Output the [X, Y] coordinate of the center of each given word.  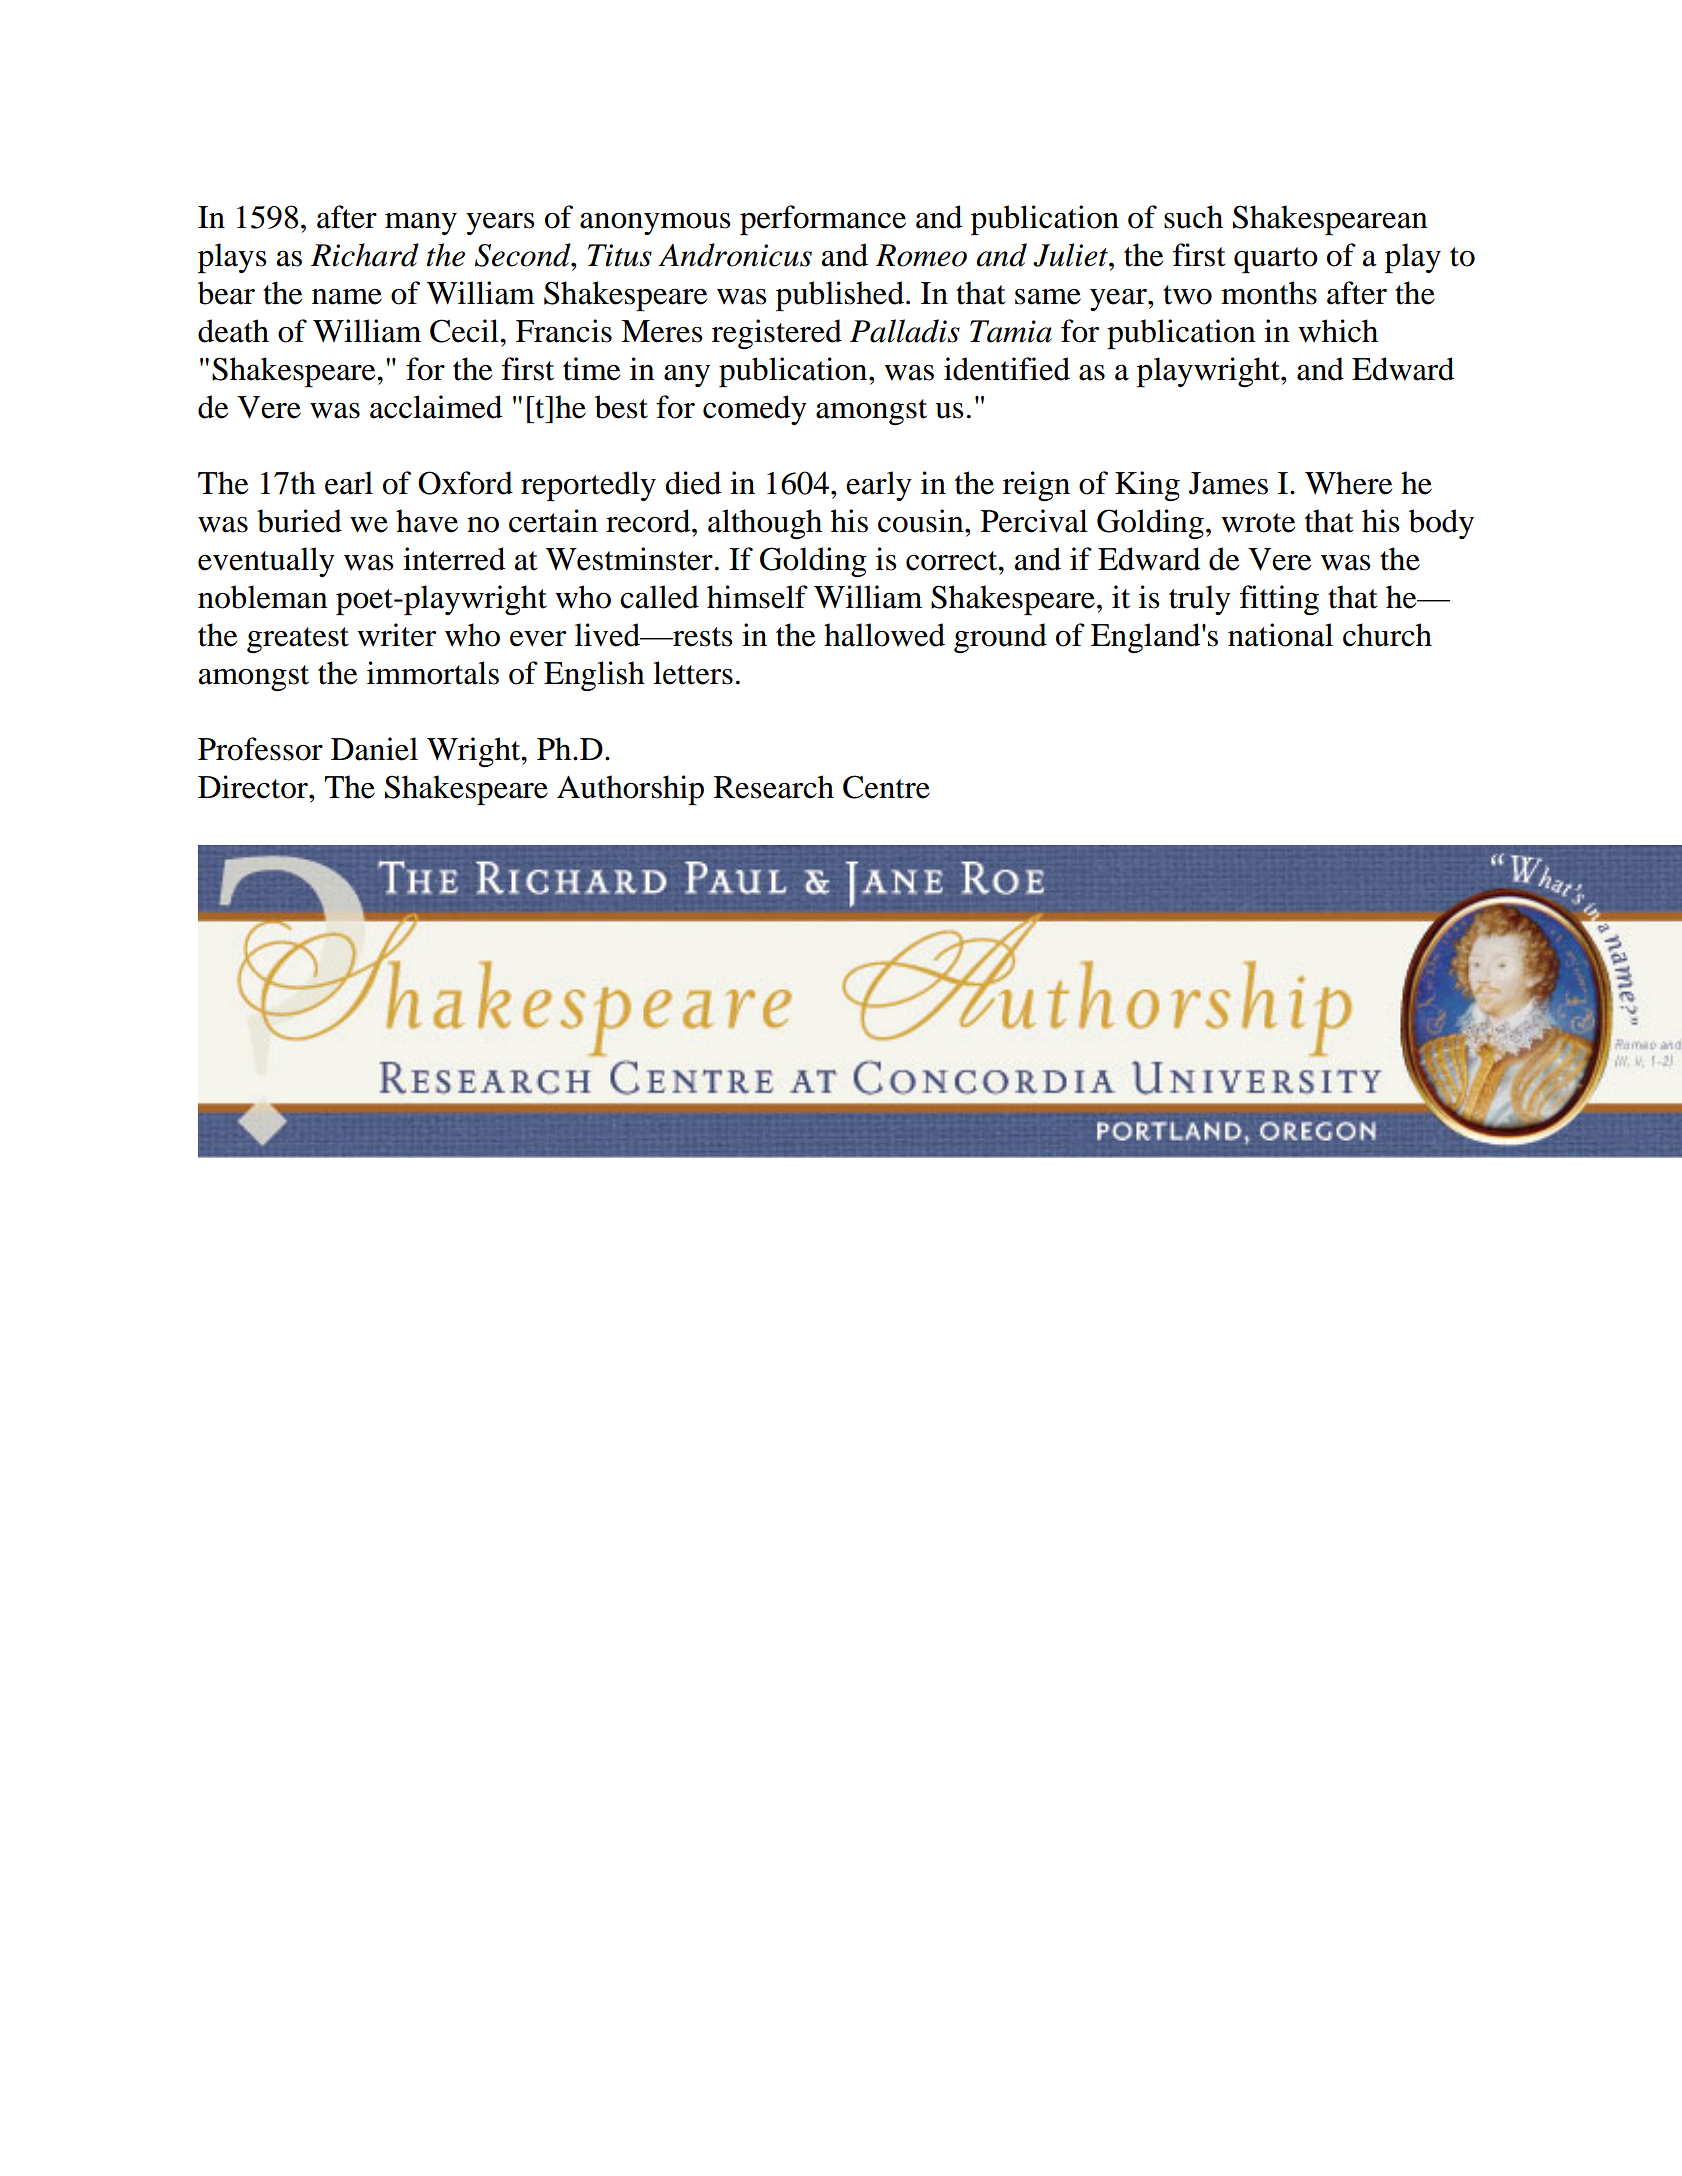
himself [757, 597]
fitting [1279, 600]
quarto [1276, 260]
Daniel [374, 749]
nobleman [263, 597]
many [421, 224]
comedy [755, 410]
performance [823, 220]
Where [1348, 483]
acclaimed [436, 407]
